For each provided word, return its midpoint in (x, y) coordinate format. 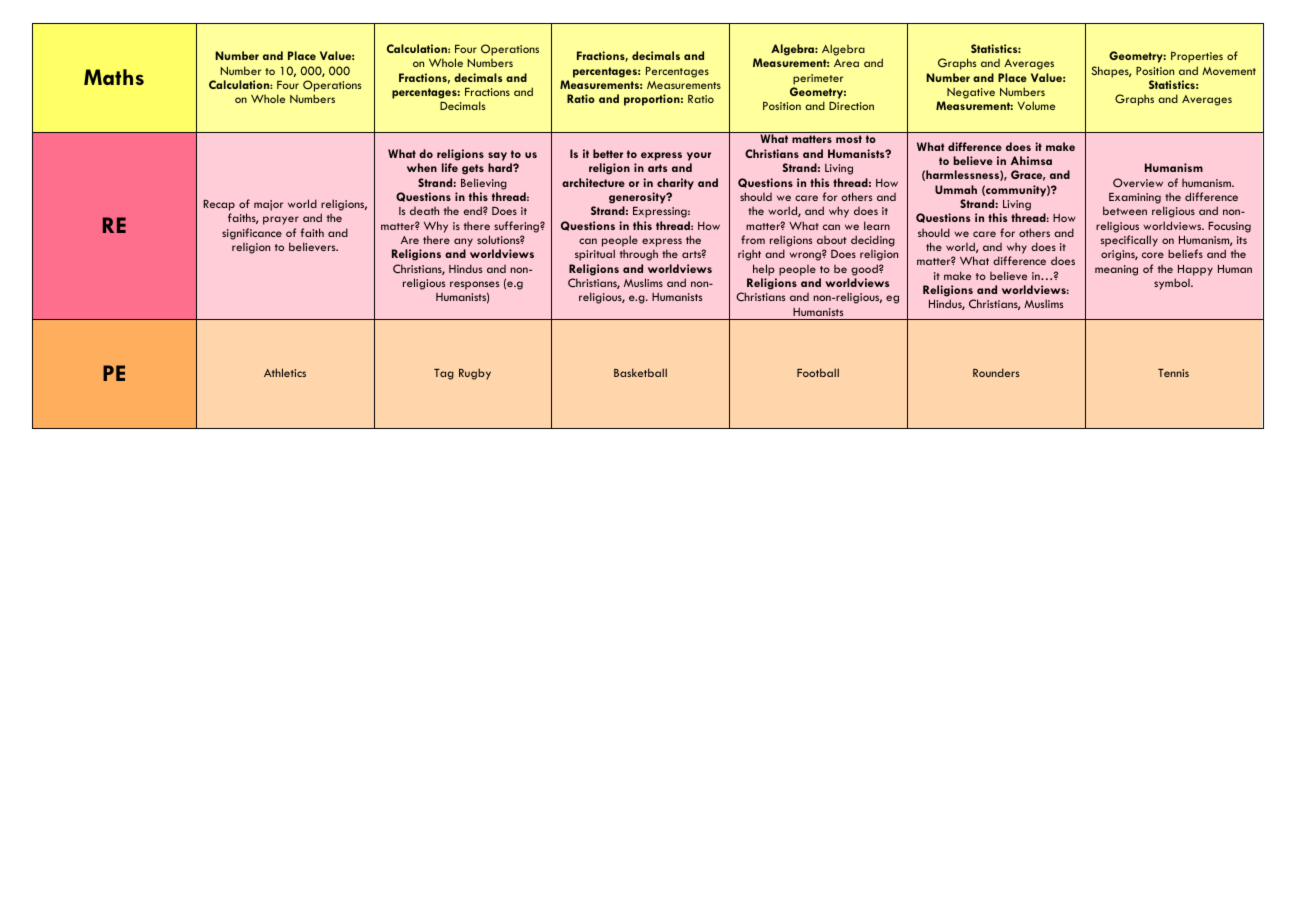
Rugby (475, 374)
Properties (1197, 57)
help (764, 270)
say (497, 156)
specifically (1129, 241)
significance (252, 234)
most (849, 139)
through (639, 255)
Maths (114, 77)
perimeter (818, 79)
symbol (1173, 284)
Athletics (285, 372)
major (268, 205)
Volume (1036, 105)
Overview (1138, 183)
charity (675, 184)
